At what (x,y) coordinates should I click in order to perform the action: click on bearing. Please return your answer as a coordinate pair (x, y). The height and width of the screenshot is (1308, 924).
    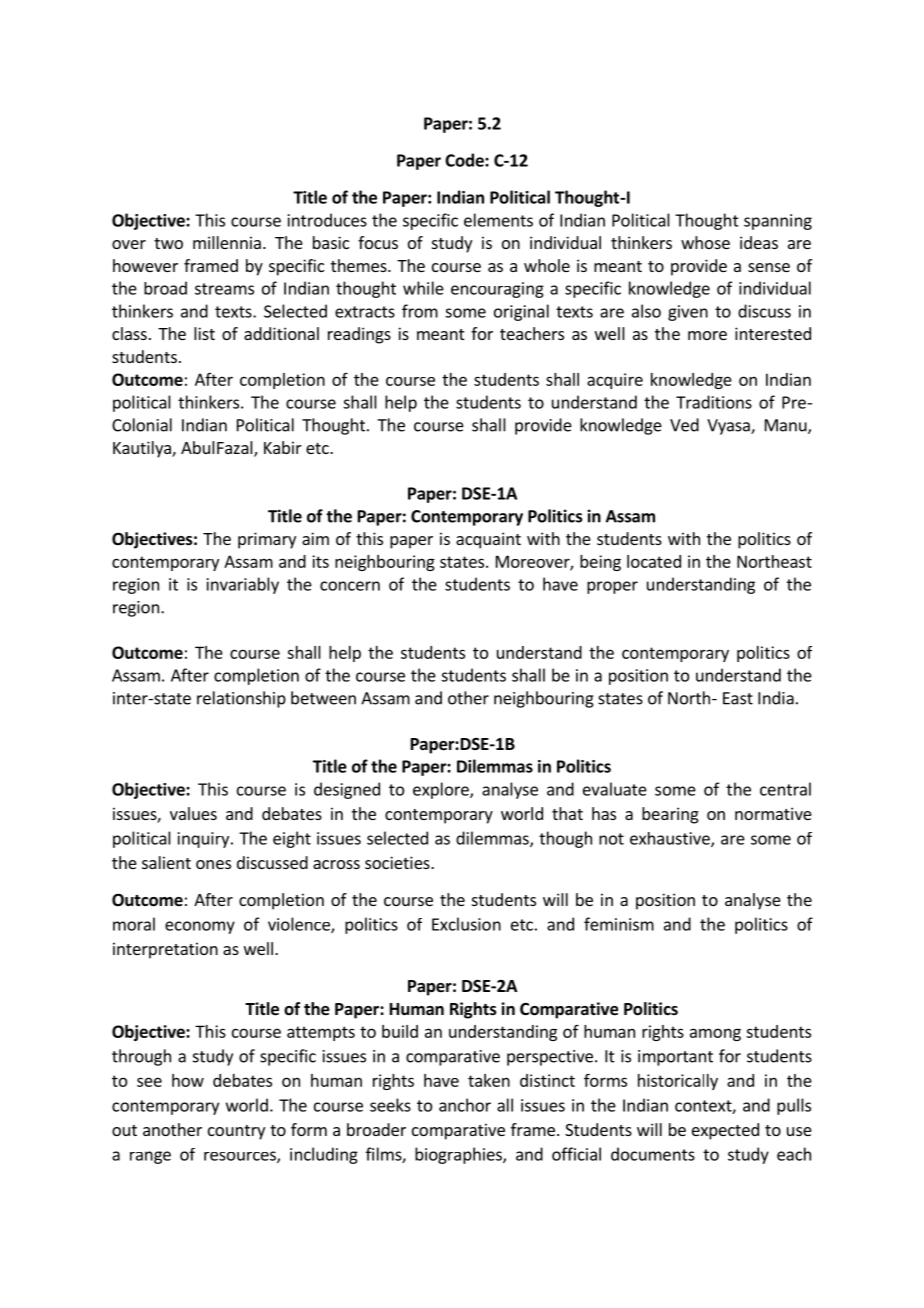
    Looking at the image, I should click on (670, 815).
